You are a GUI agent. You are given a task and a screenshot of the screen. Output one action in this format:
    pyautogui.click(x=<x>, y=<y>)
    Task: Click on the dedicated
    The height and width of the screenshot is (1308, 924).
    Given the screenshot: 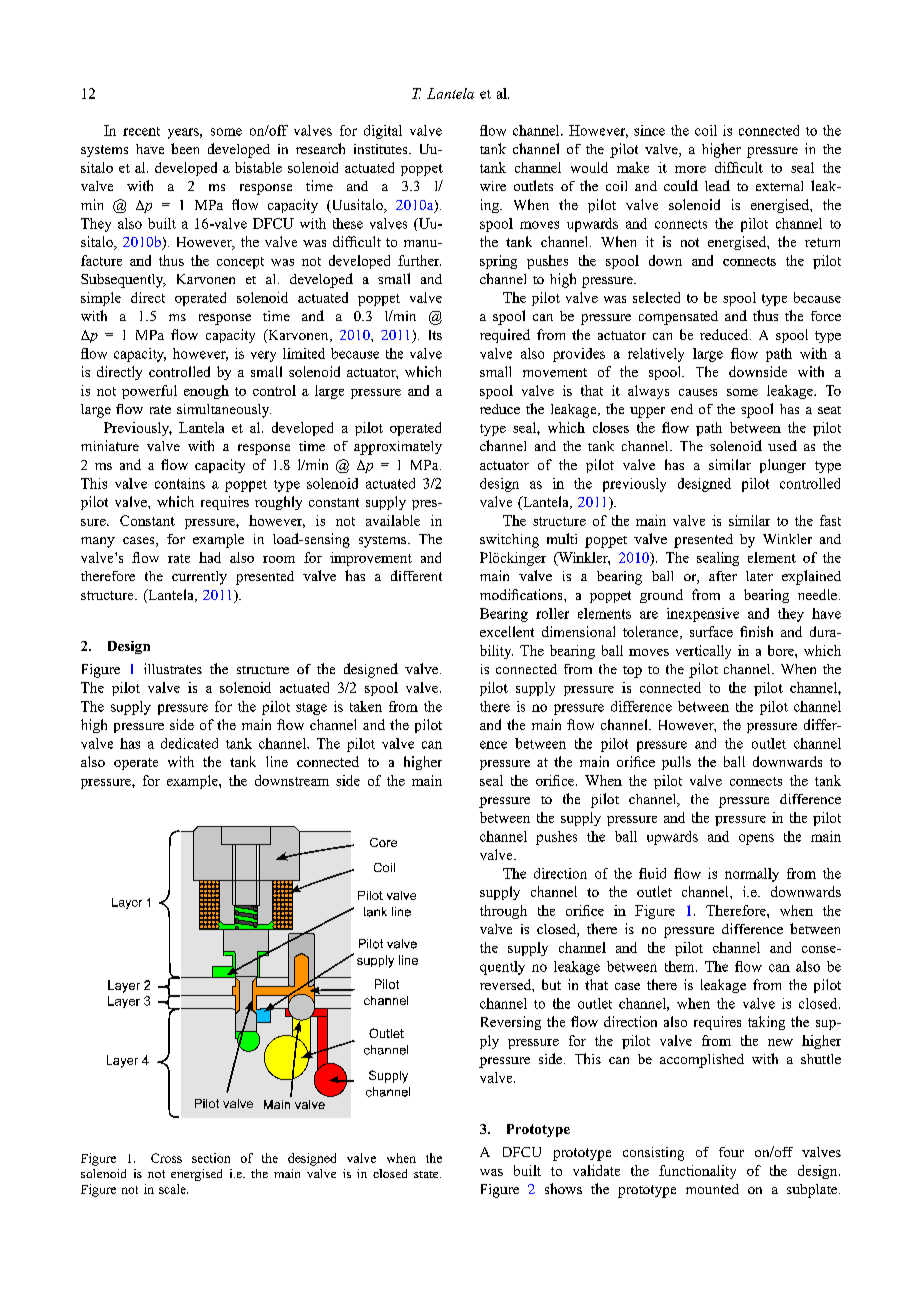 What is the action you would take?
    pyautogui.click(x=189, y=743)
